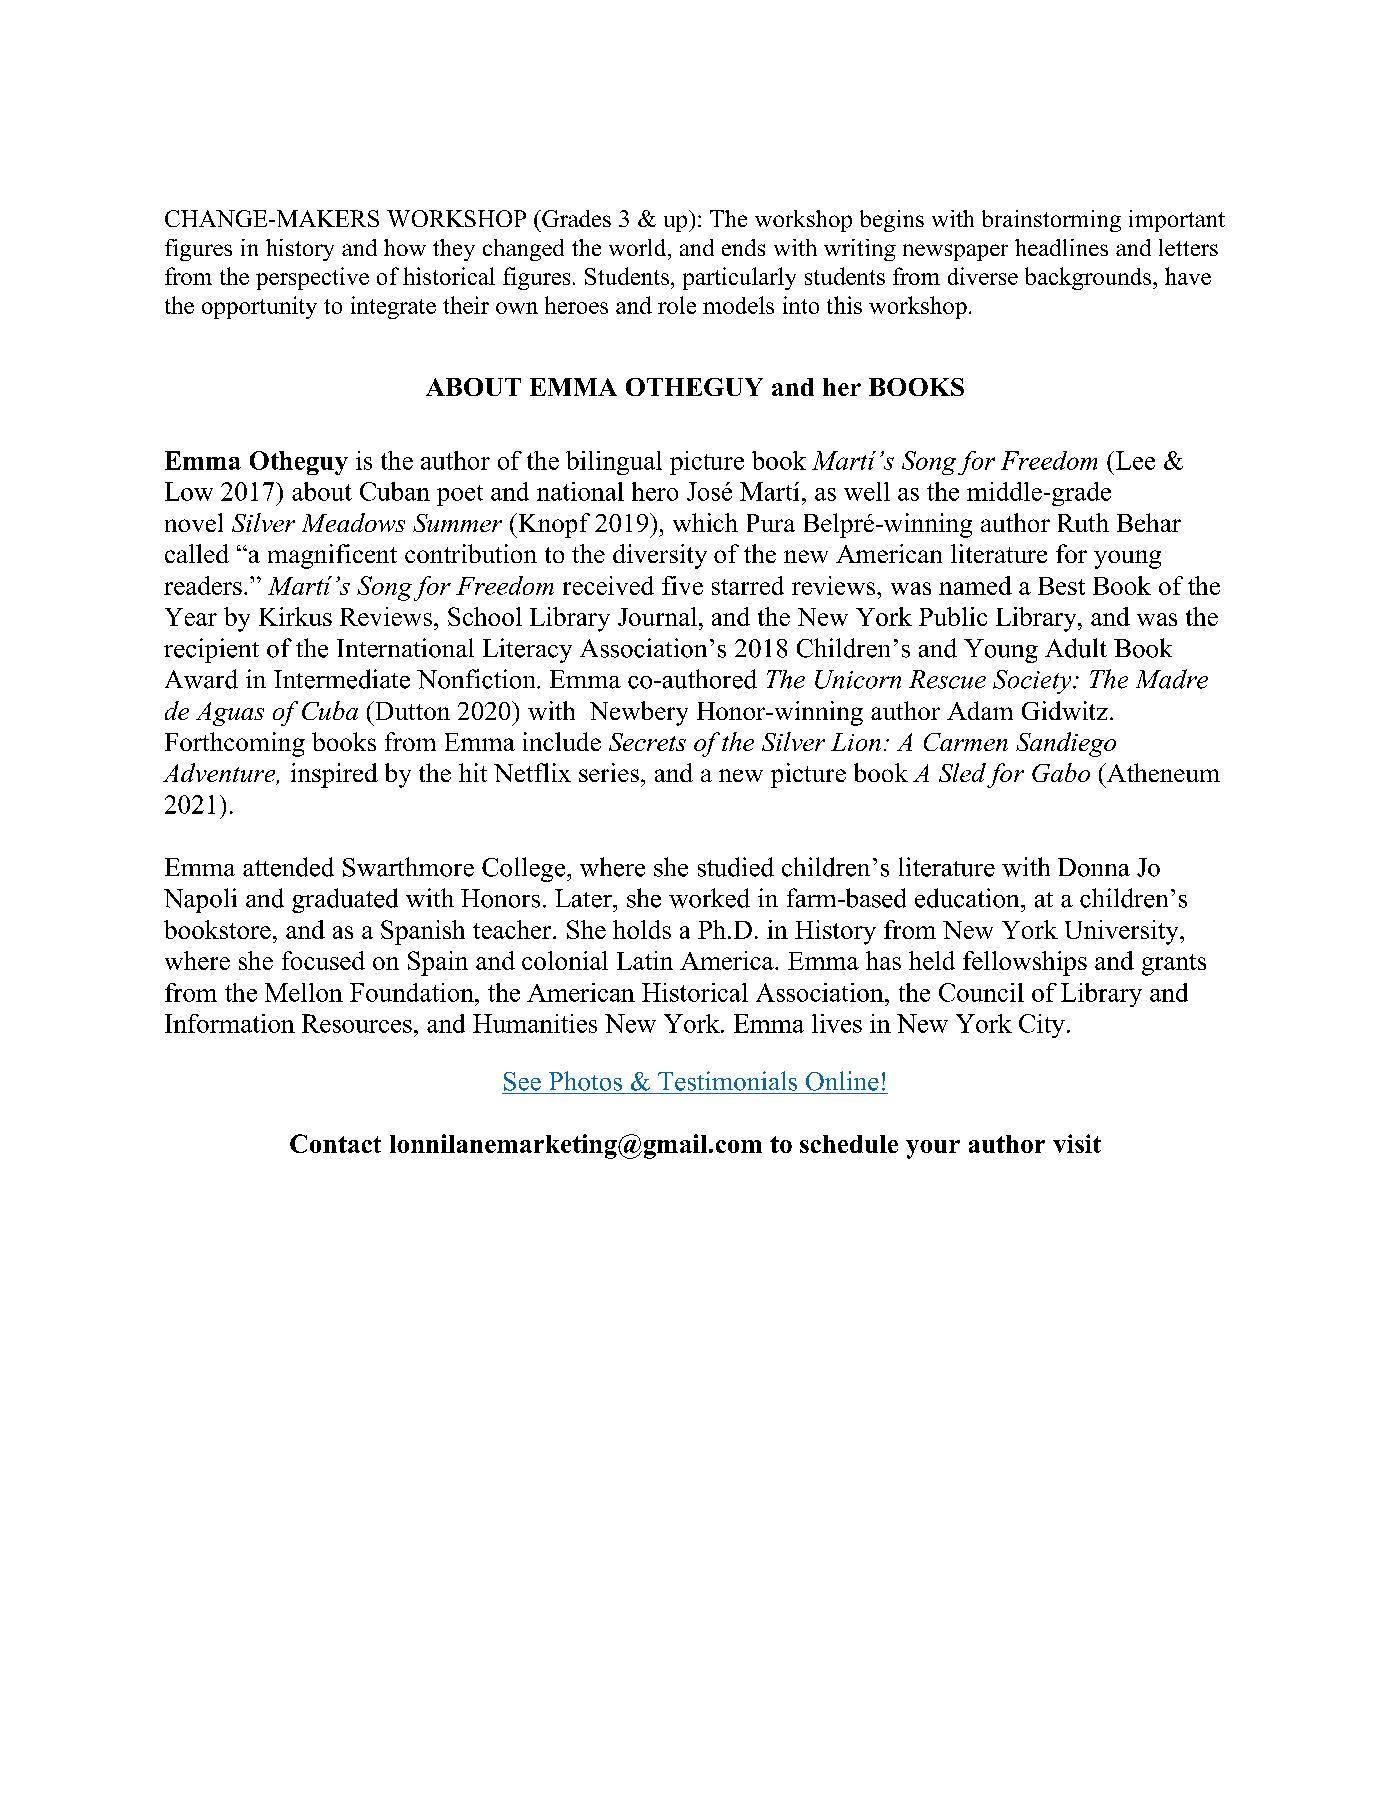 The image size is (1389, 1797). I want to click on Intermediate, so click(342, 679).
